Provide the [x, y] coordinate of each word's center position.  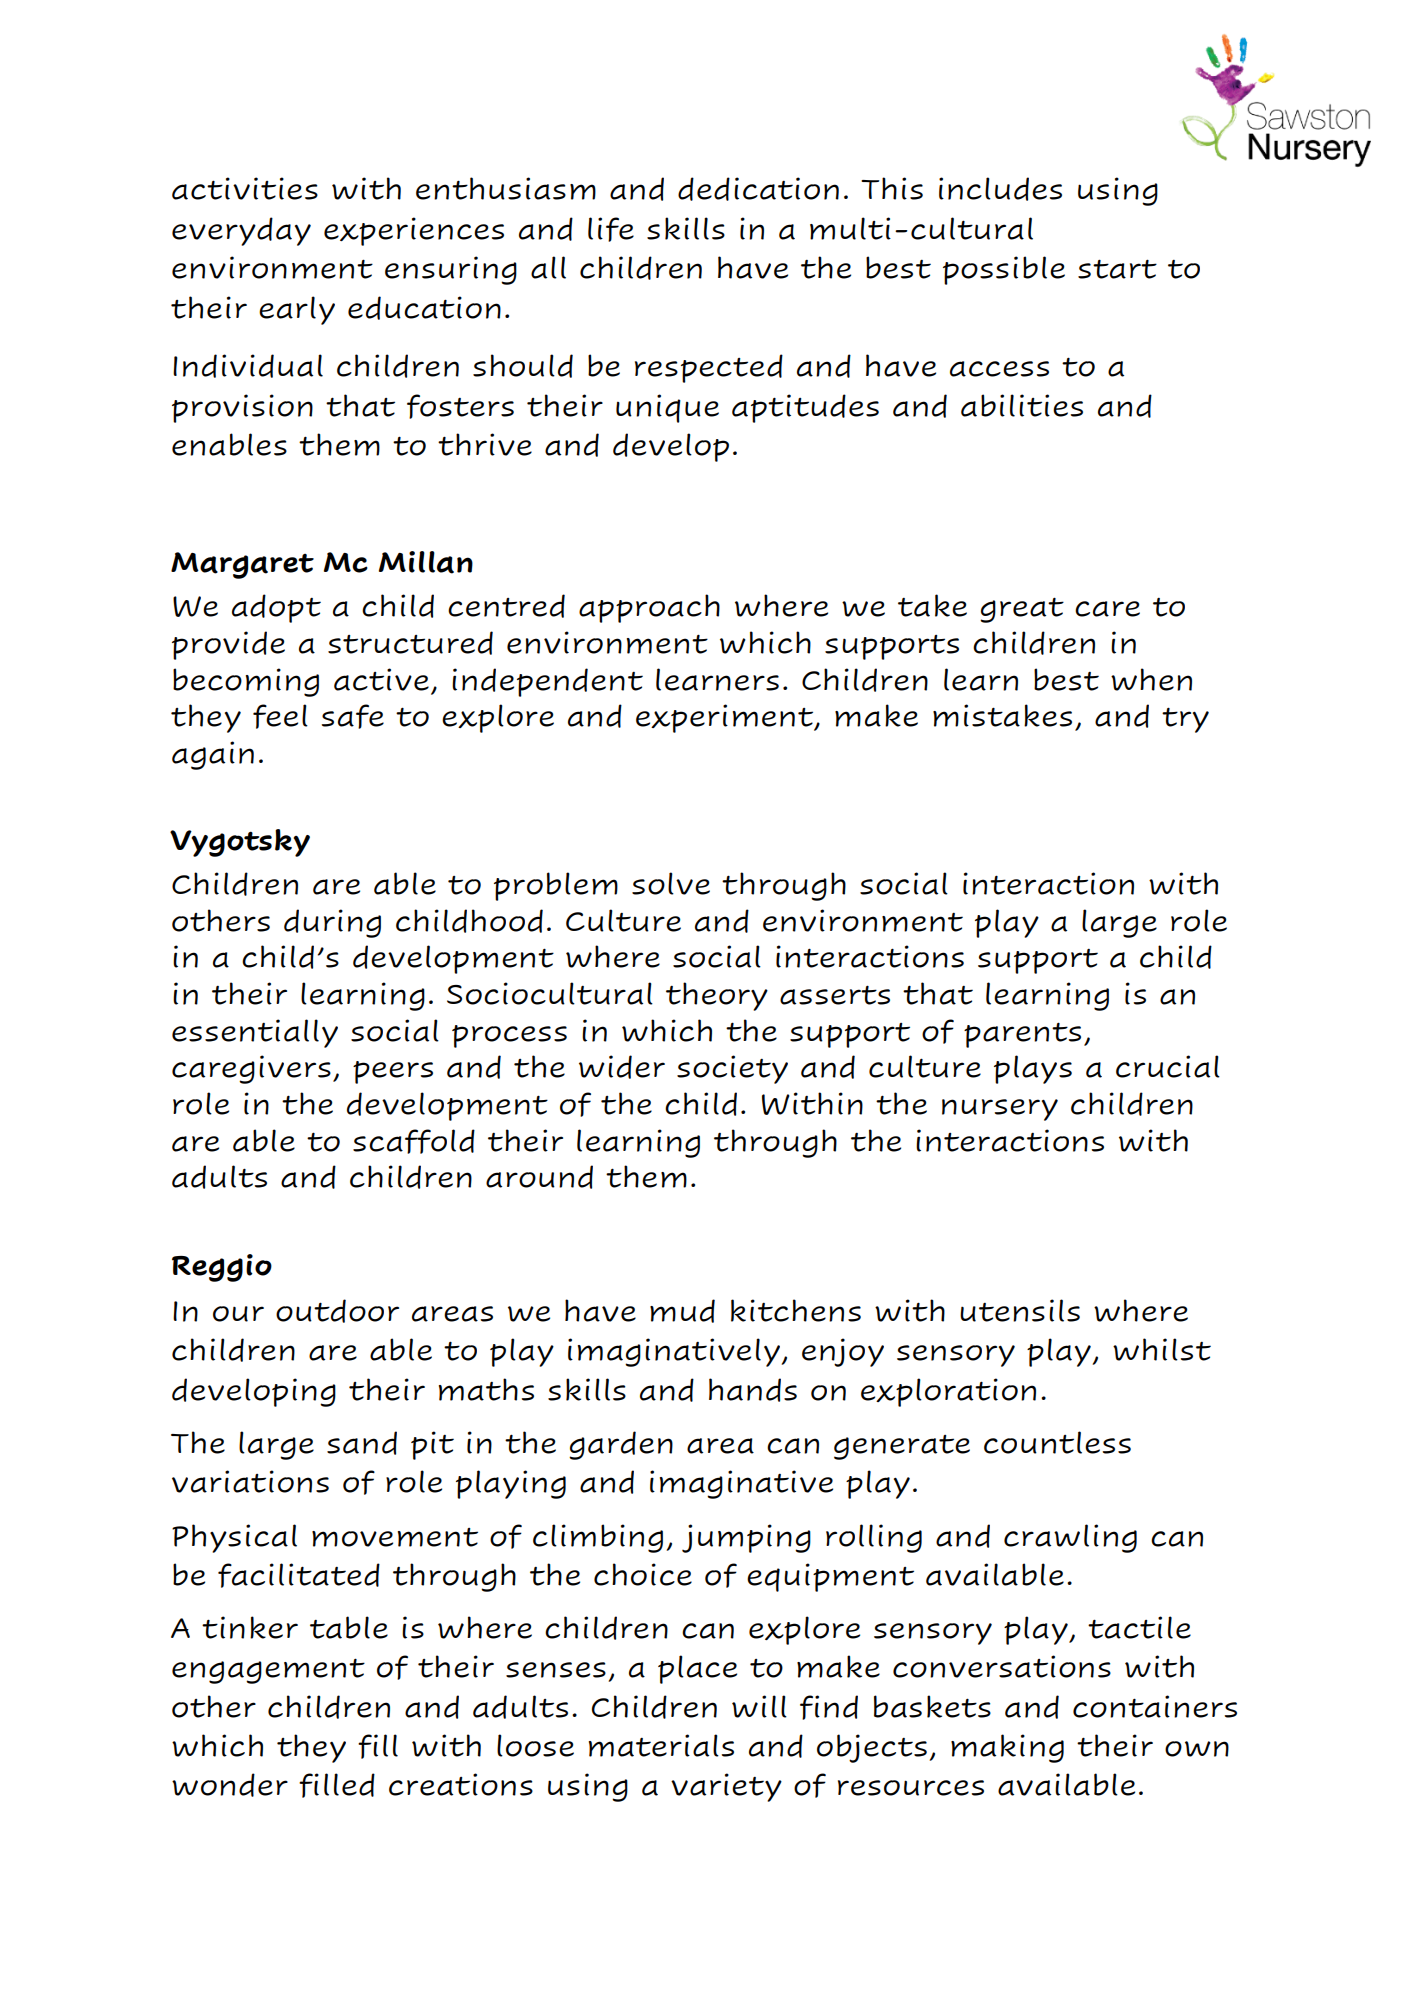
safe [353, 716]
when [1151, 679]
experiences [414, 231]
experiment [726, 718]
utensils [1020, 1310]
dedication [758, 189]
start [1117, 269]
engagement [268, 1671]
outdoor [337, 1311]
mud [682, 1311]
